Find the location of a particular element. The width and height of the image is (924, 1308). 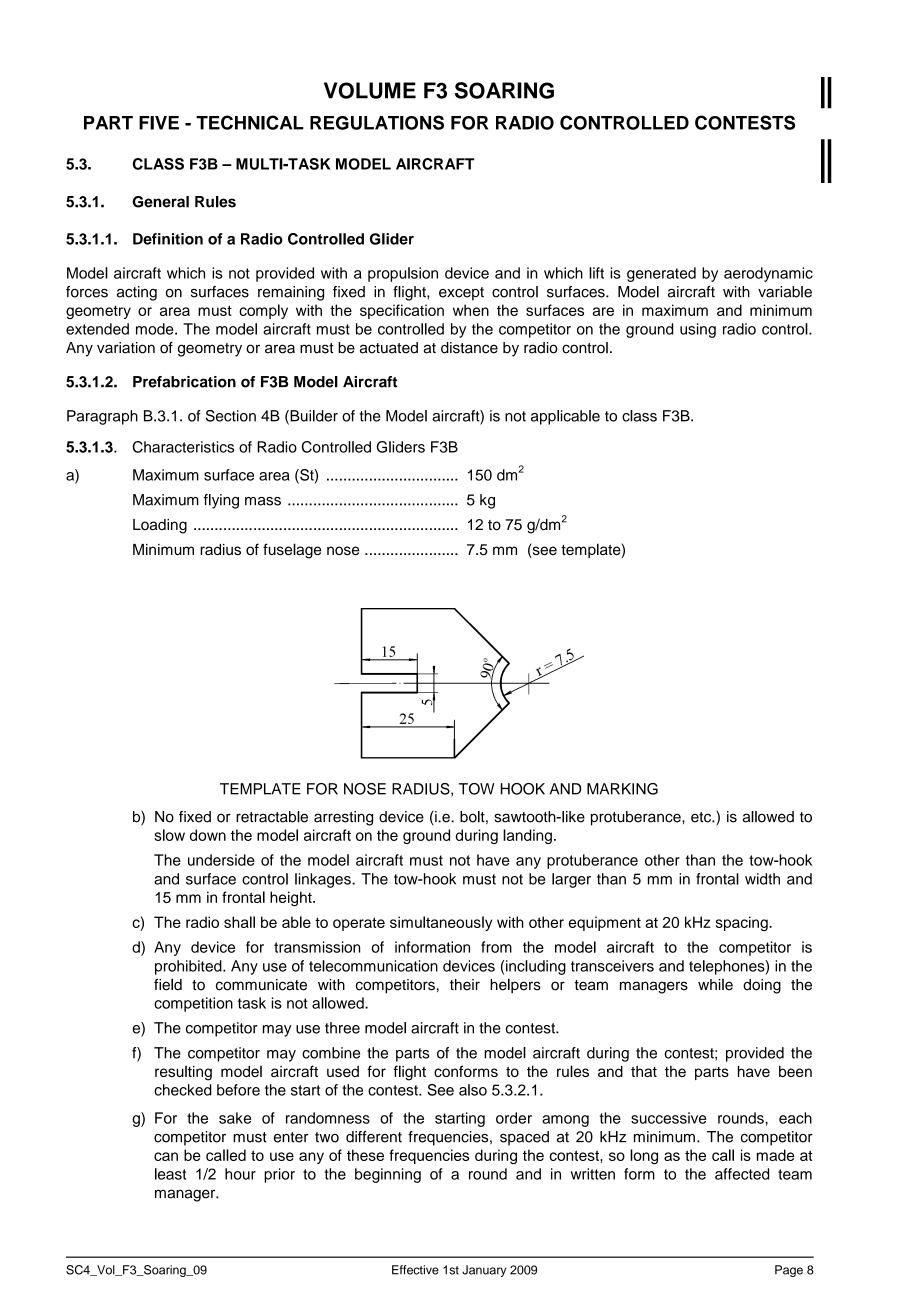

REGULATIONS is located at coordinates (377, 122).
